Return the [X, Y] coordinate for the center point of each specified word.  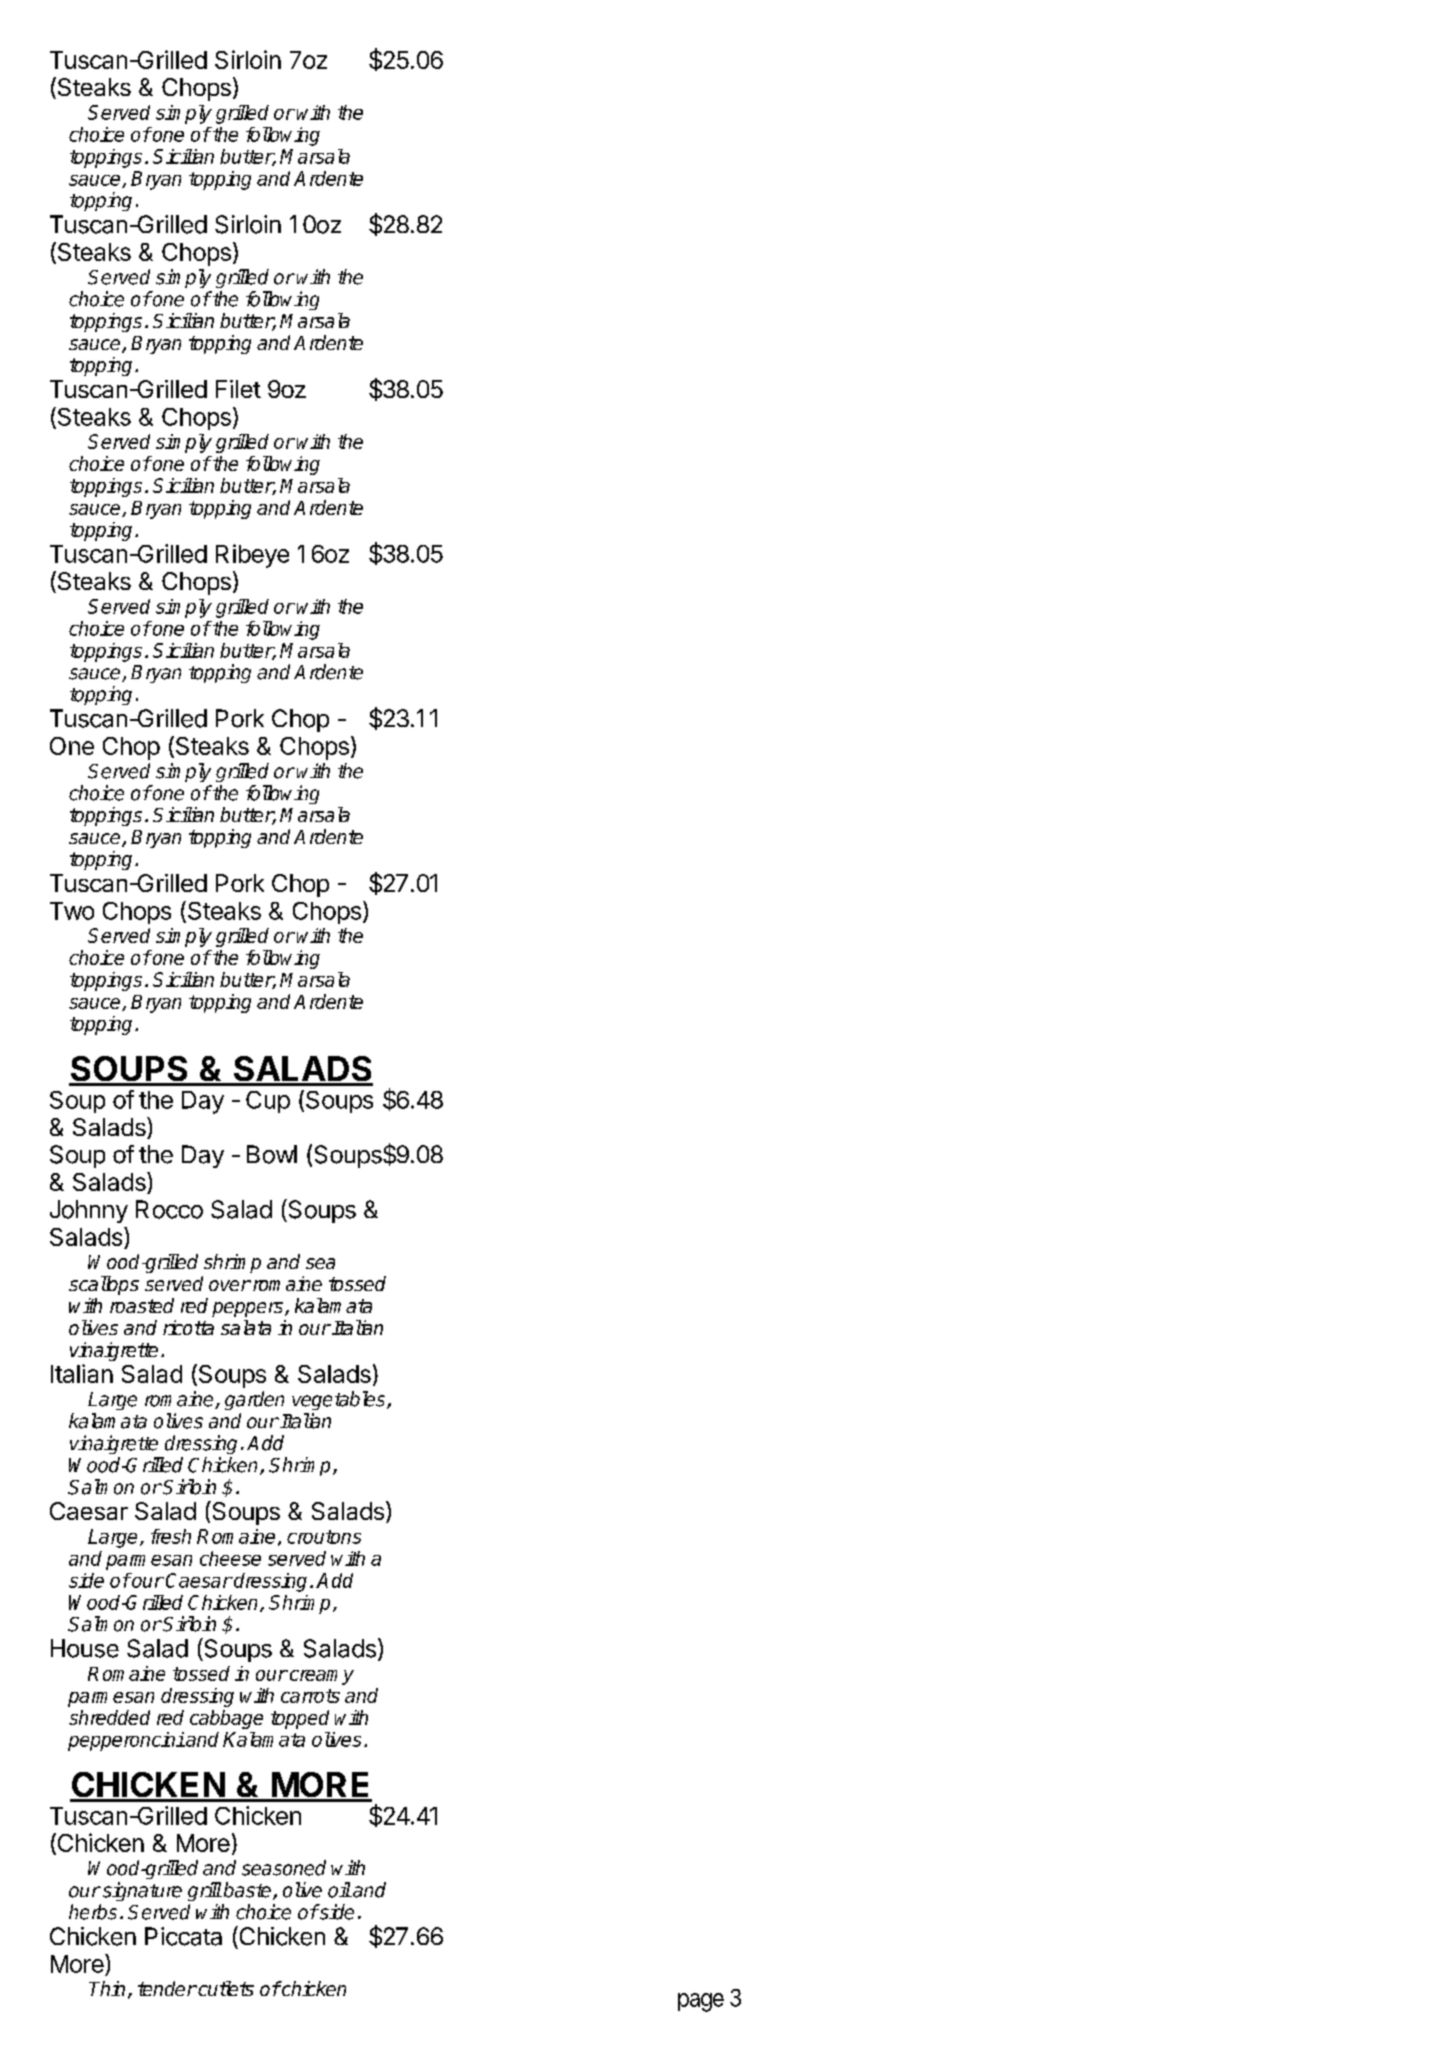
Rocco [169, 1209]
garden [254, 1400]
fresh [171, 1536]
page [701, 2002]
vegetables [340, 1400]
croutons [324, 1537]
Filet [238, 389]
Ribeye [252, 556]
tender [167, 1988]
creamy [320, 1677]
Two [72, 911]
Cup [268, 1102]
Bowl [272, 1154]
